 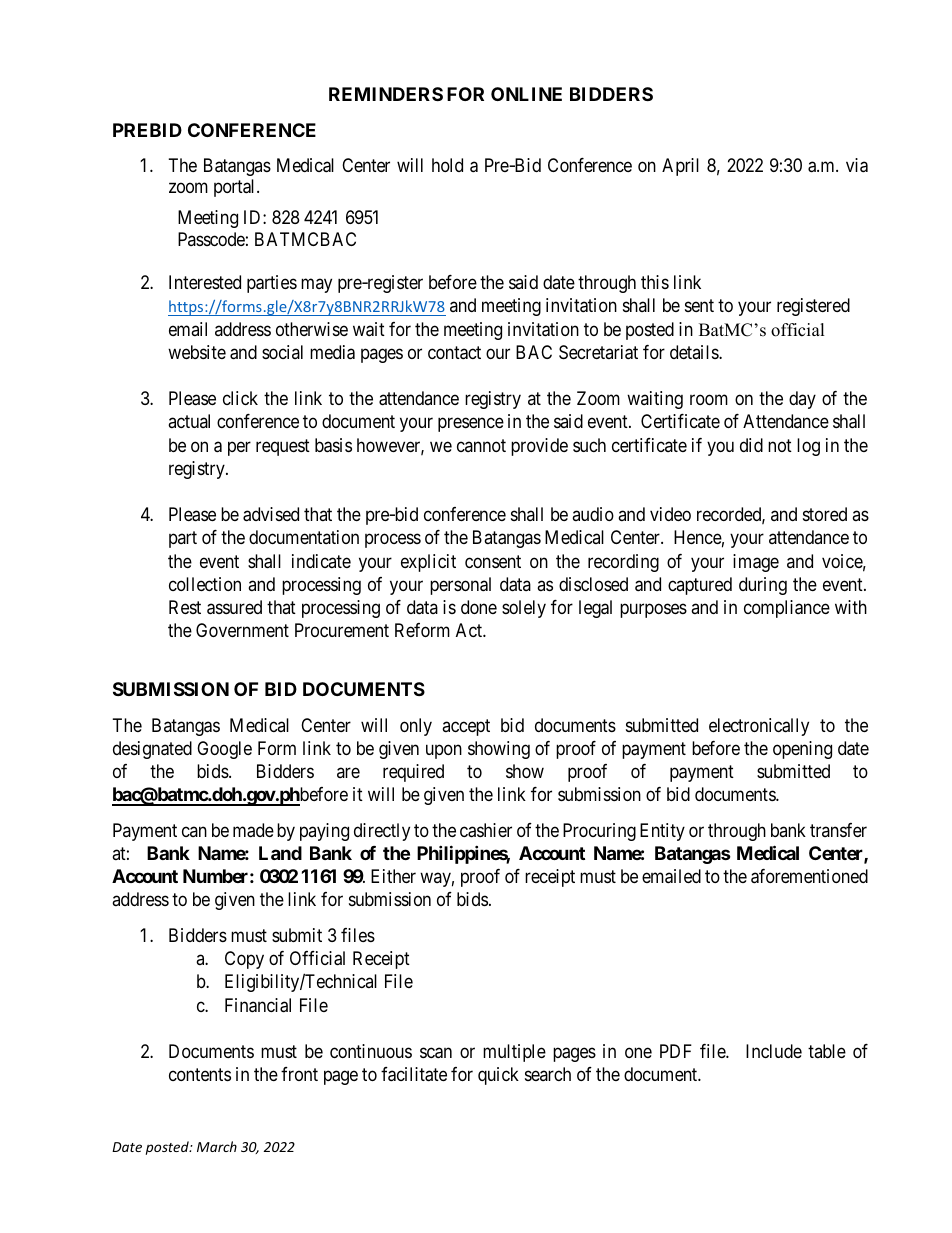 I want to click on quick, so click(x=498, y=1076).
